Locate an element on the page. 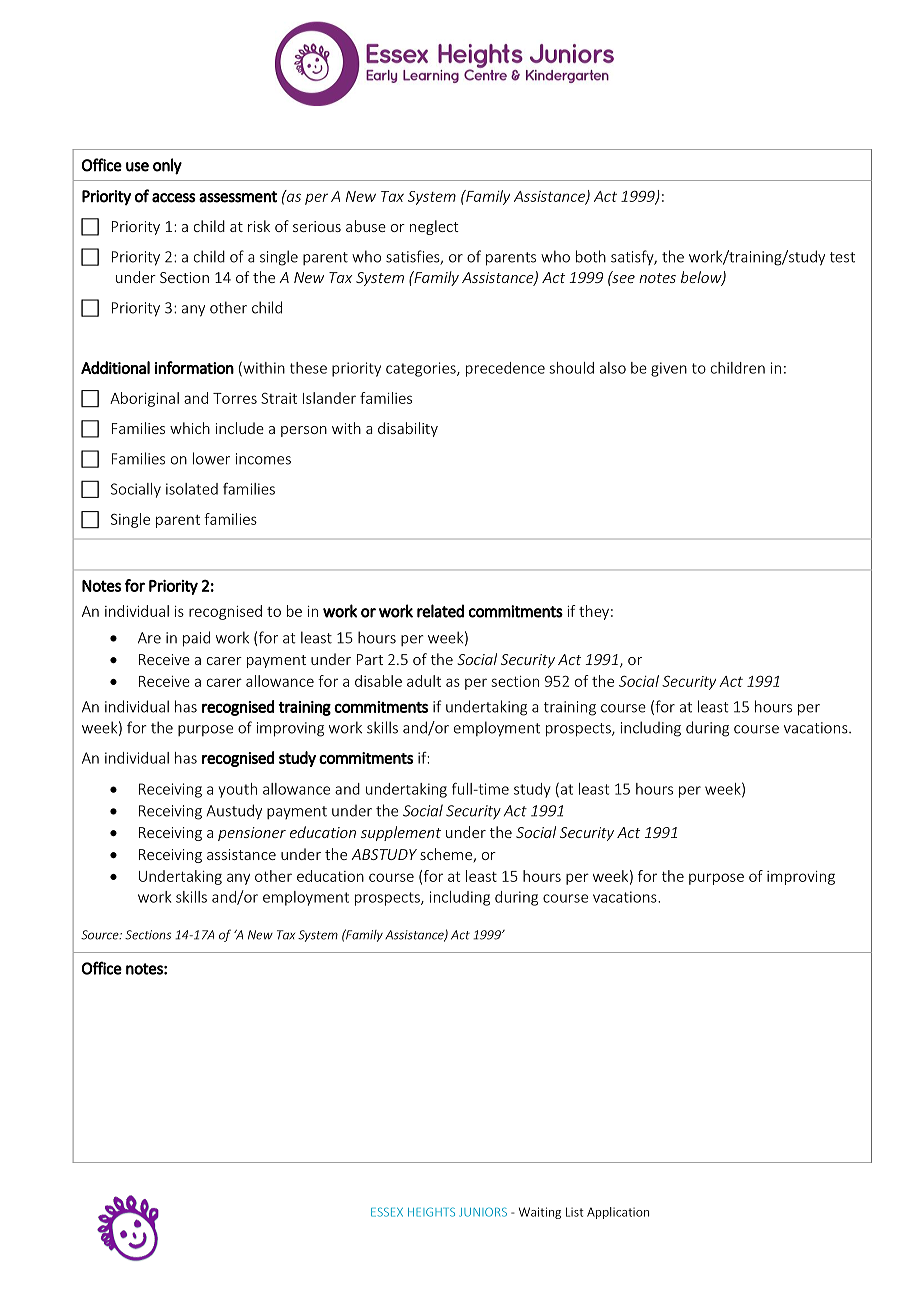  scheme is located at coordinates (446, 854).
